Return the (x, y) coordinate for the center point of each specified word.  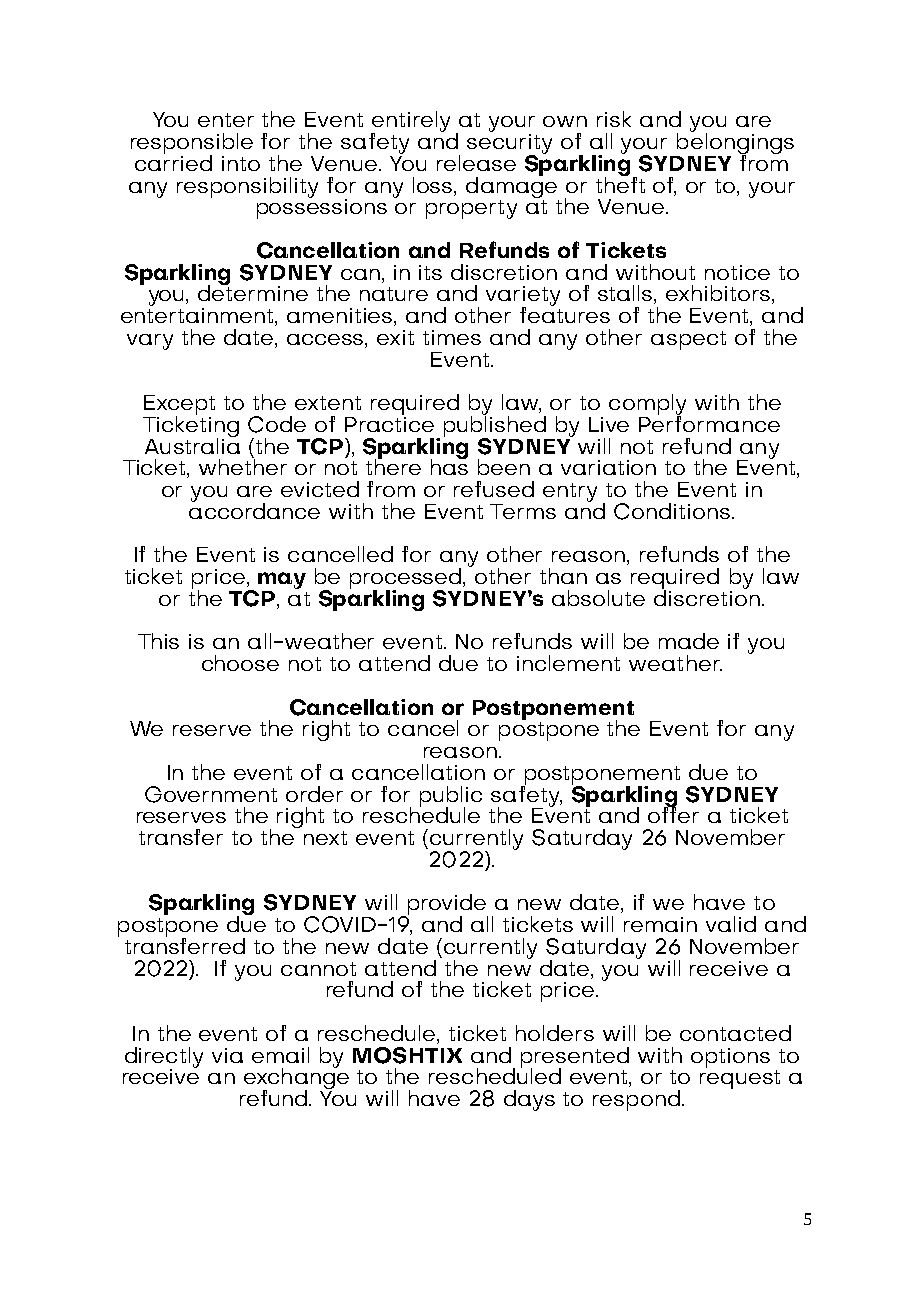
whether (243, 466)
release (476, 163)
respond (636, 1100)
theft (620, 183)
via (227, 1055)
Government (211, 794)
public (451, 797)
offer (673, 813)
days (529, 1100)
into (241, 163)
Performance (709, 422)
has (449, 466)
